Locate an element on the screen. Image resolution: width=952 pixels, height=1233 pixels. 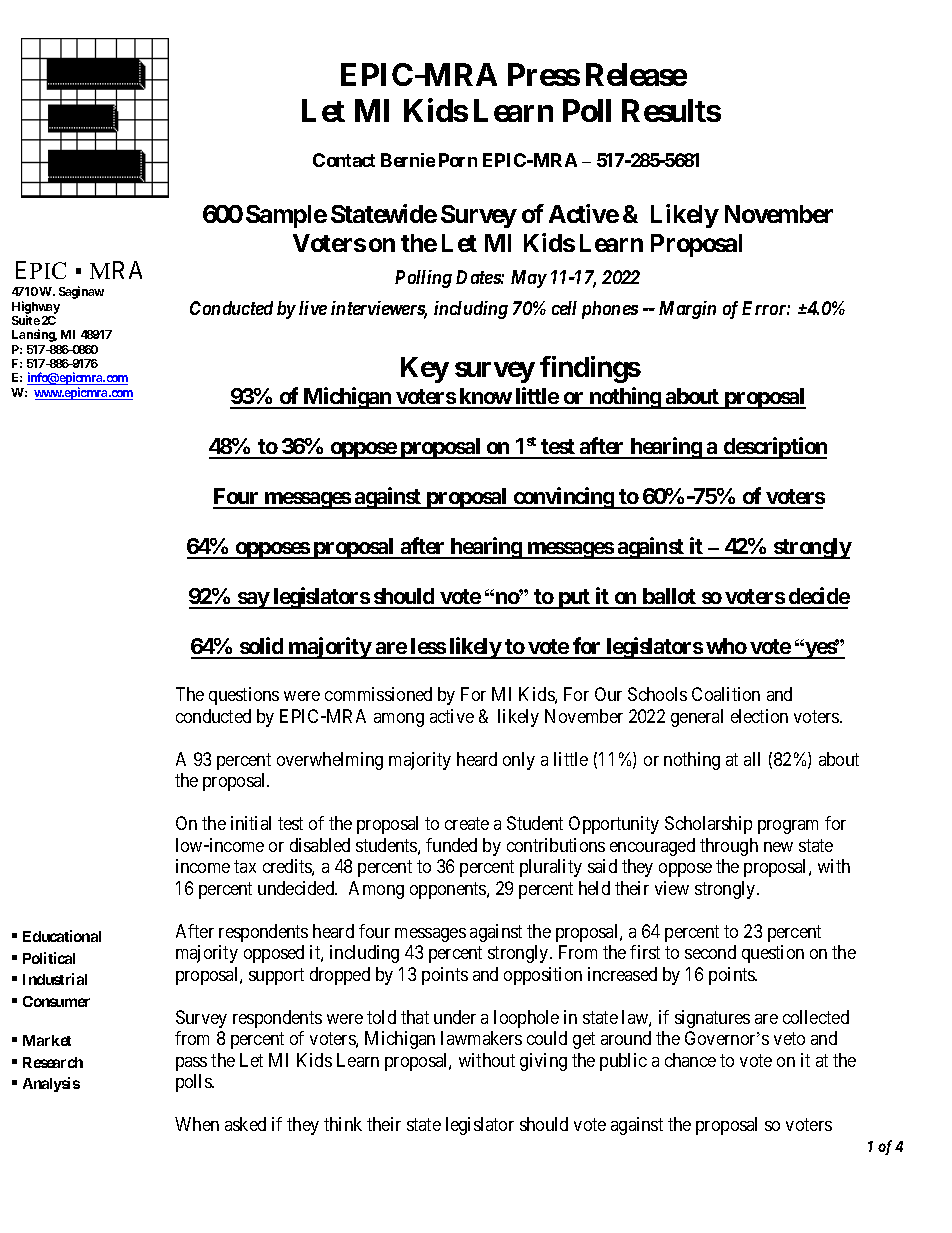
Research is located at coordinates (53, 1062).
